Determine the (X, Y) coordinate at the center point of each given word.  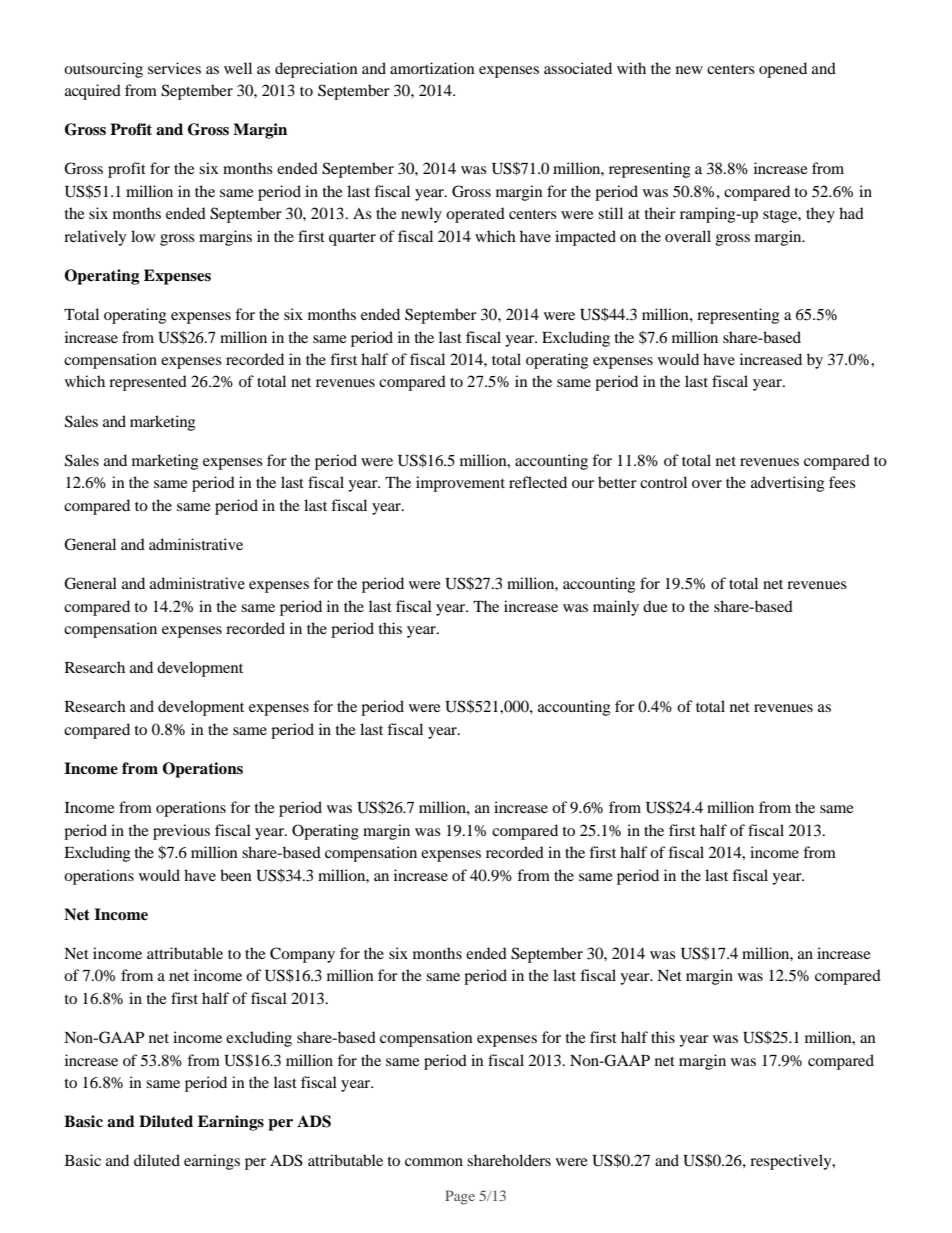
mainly (616, 608)
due (655, 606)
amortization (432, 68)
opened (783, 70)
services (174, 68)
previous (181, 832)
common (434, 1162)
